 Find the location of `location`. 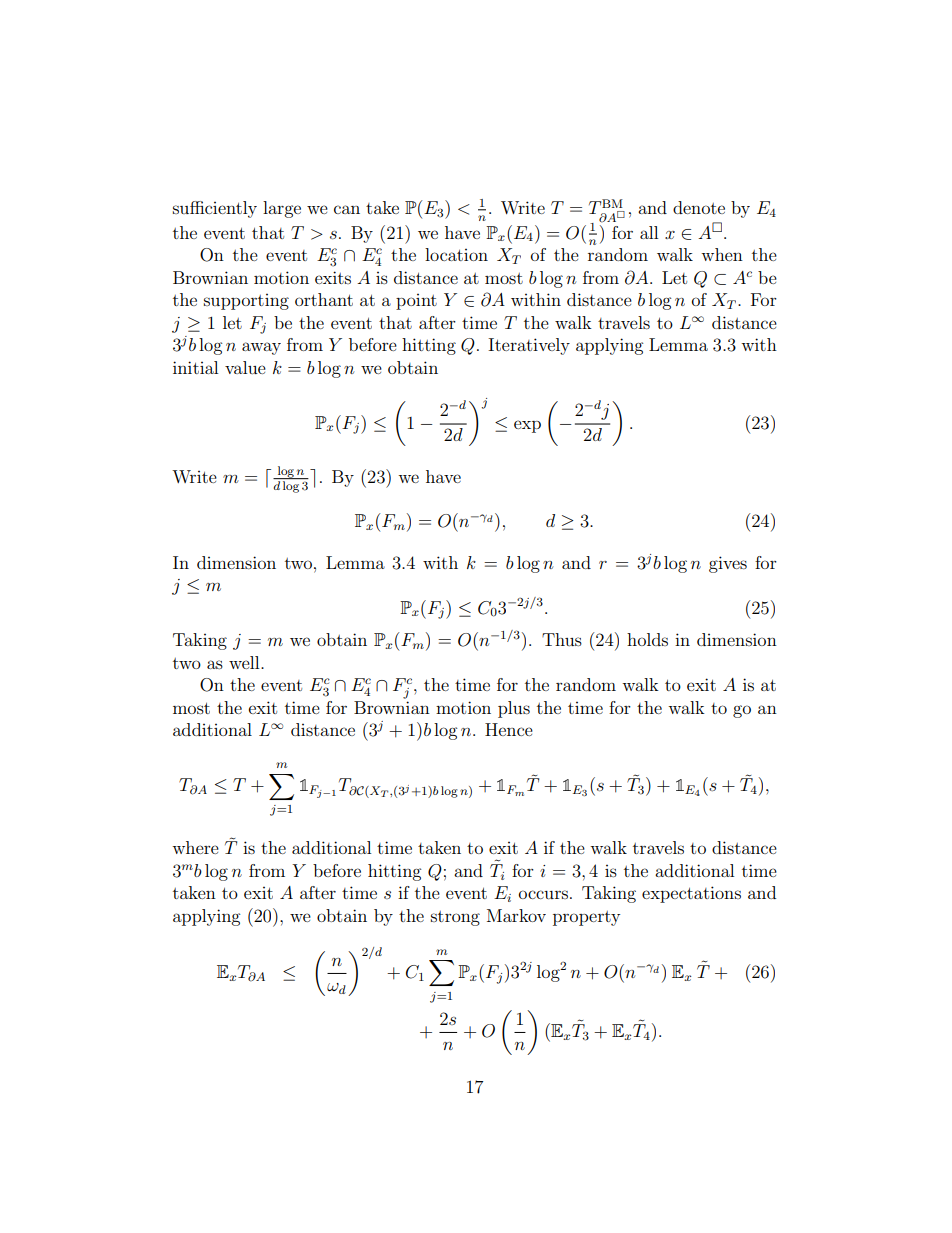

location is located at coordinates (456, 254).
